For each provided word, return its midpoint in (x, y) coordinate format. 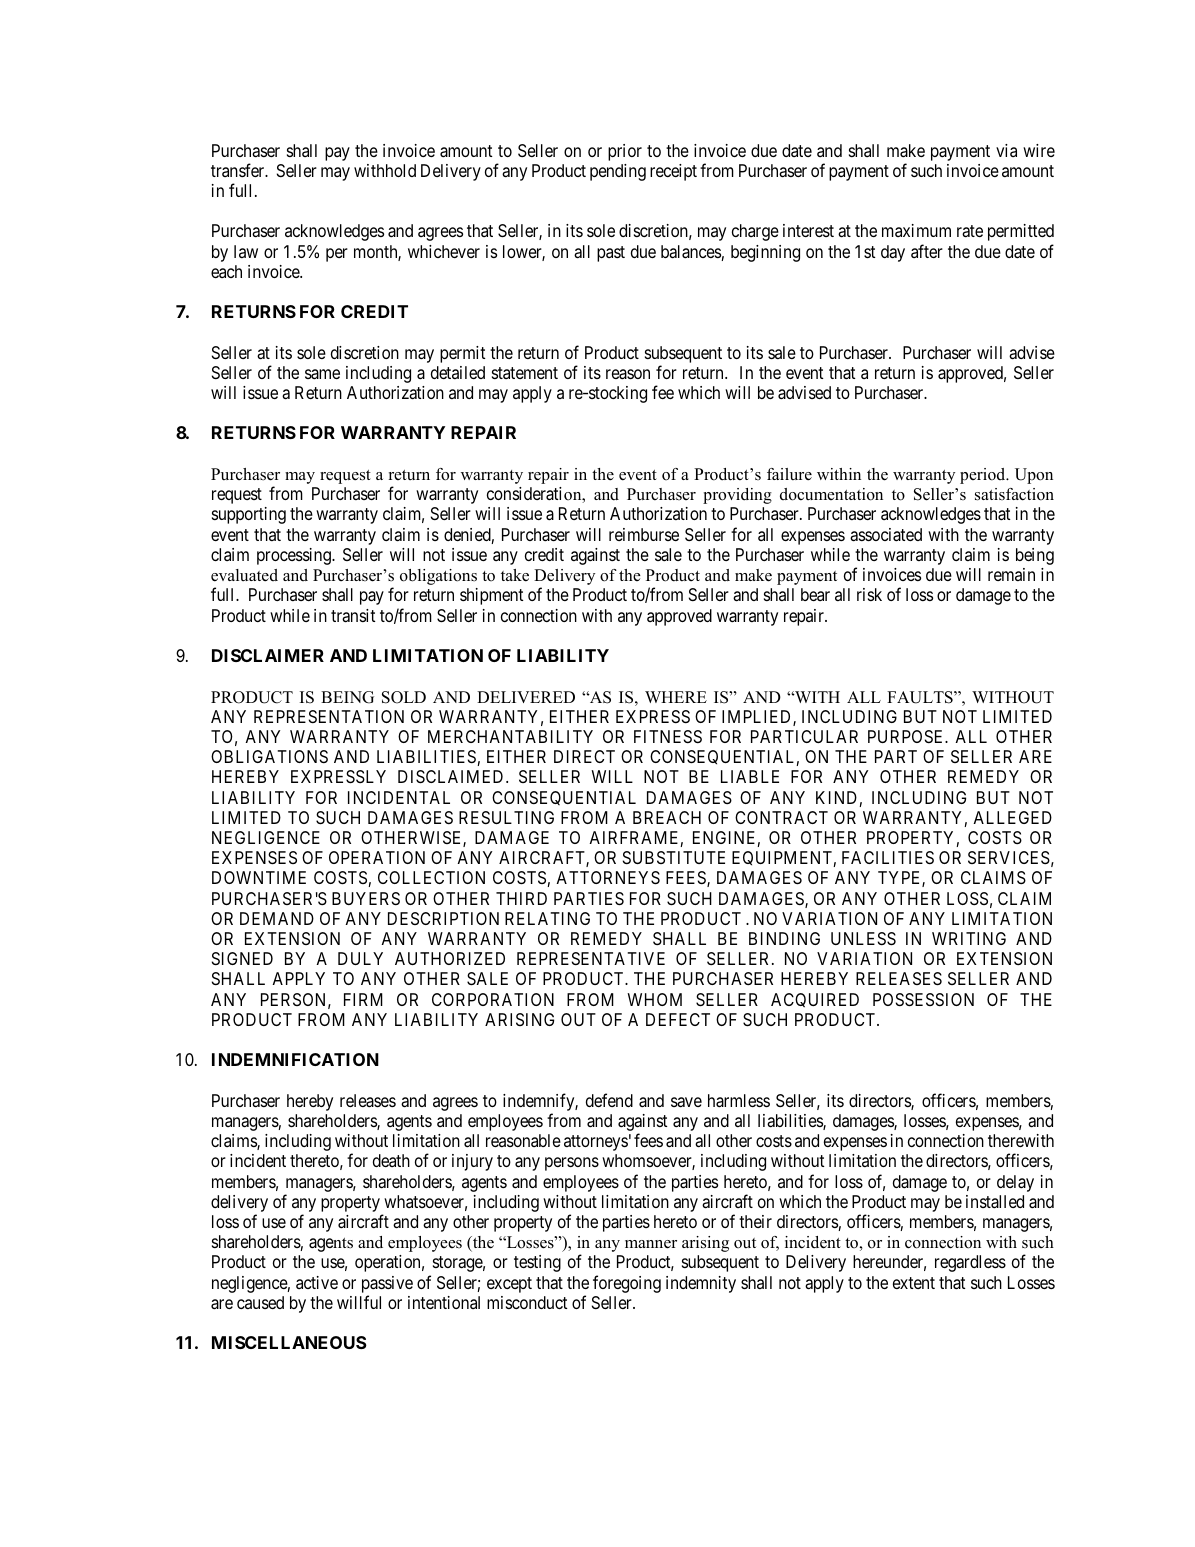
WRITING (969, 938)
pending (618, 172)
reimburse (644, 534)
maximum (916, 230)
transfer (239, 170)
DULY (360, 958)
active (317, 1282)
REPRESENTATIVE (591, 958)
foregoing (627, 1284)
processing (295, 556)
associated (886, 535)
